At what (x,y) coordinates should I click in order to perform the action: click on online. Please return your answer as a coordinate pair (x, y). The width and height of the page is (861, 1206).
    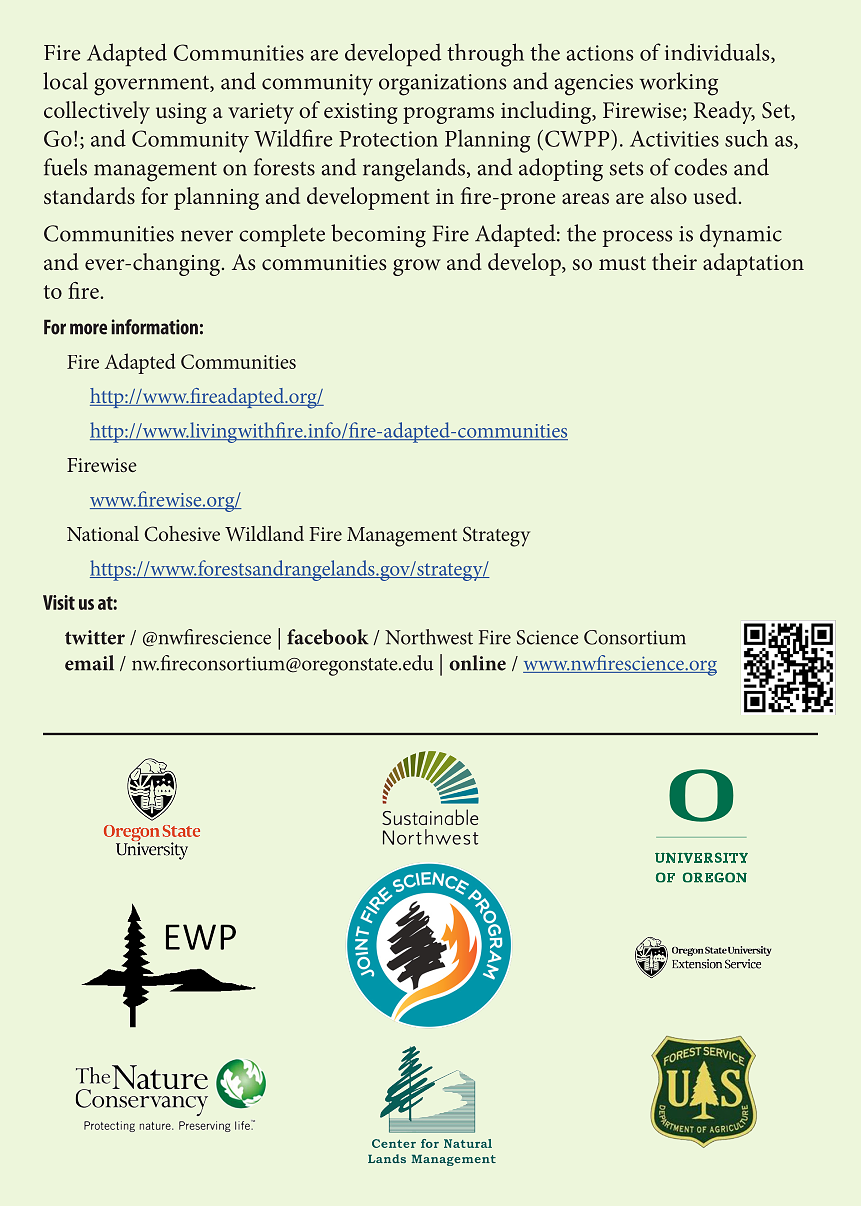
    Looking at the image, I should click on (477, 663).
